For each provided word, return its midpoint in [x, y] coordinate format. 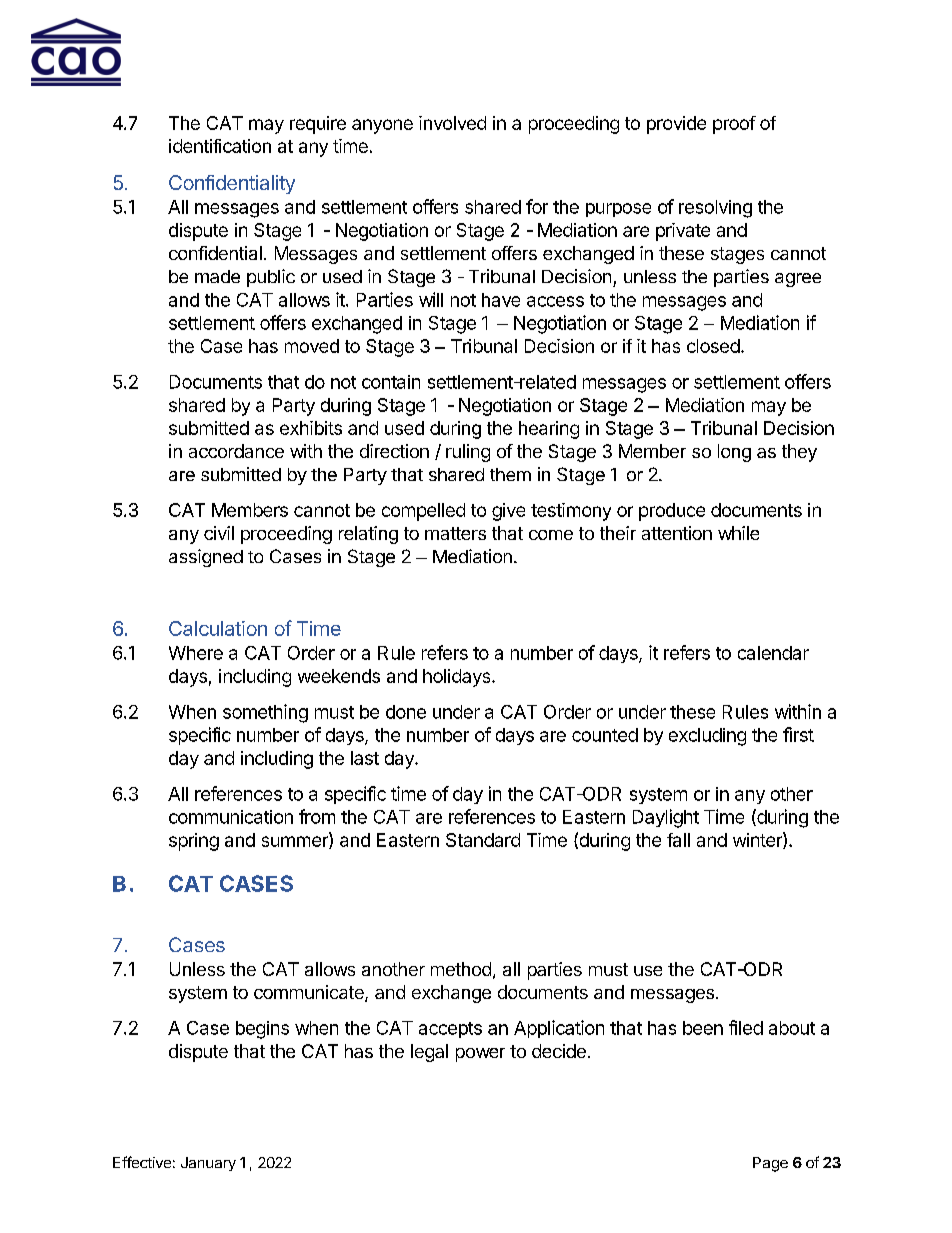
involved [452, 123]
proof [734, 125]
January [208, 1164]
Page [770, 1164]
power [480, 1055]
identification [220, 146]
